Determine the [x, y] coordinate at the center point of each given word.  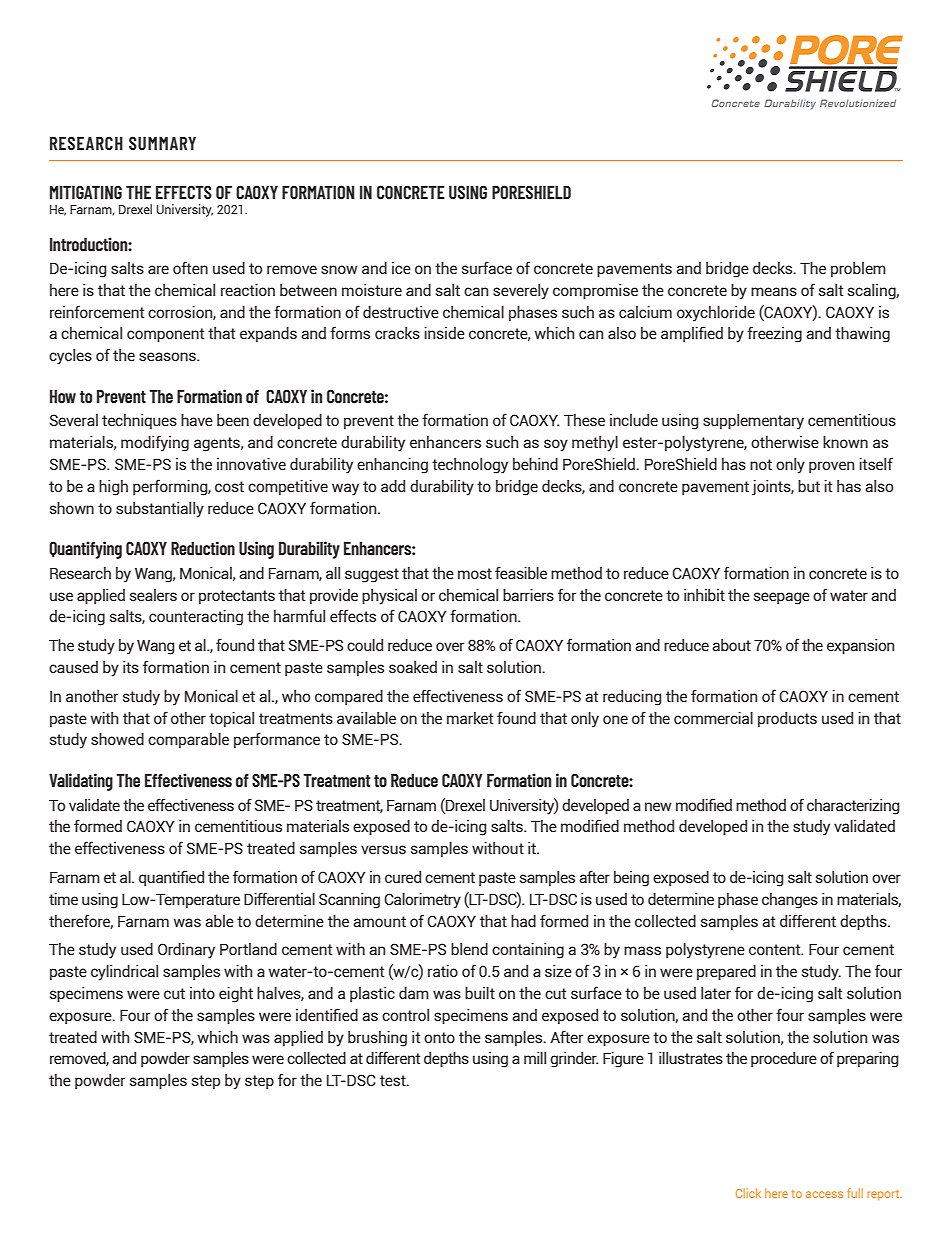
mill [535, 1058]
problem [858, 269]
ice [401, 268]
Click [748, 1193]
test [394, 1080]
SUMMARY [162, 143]
